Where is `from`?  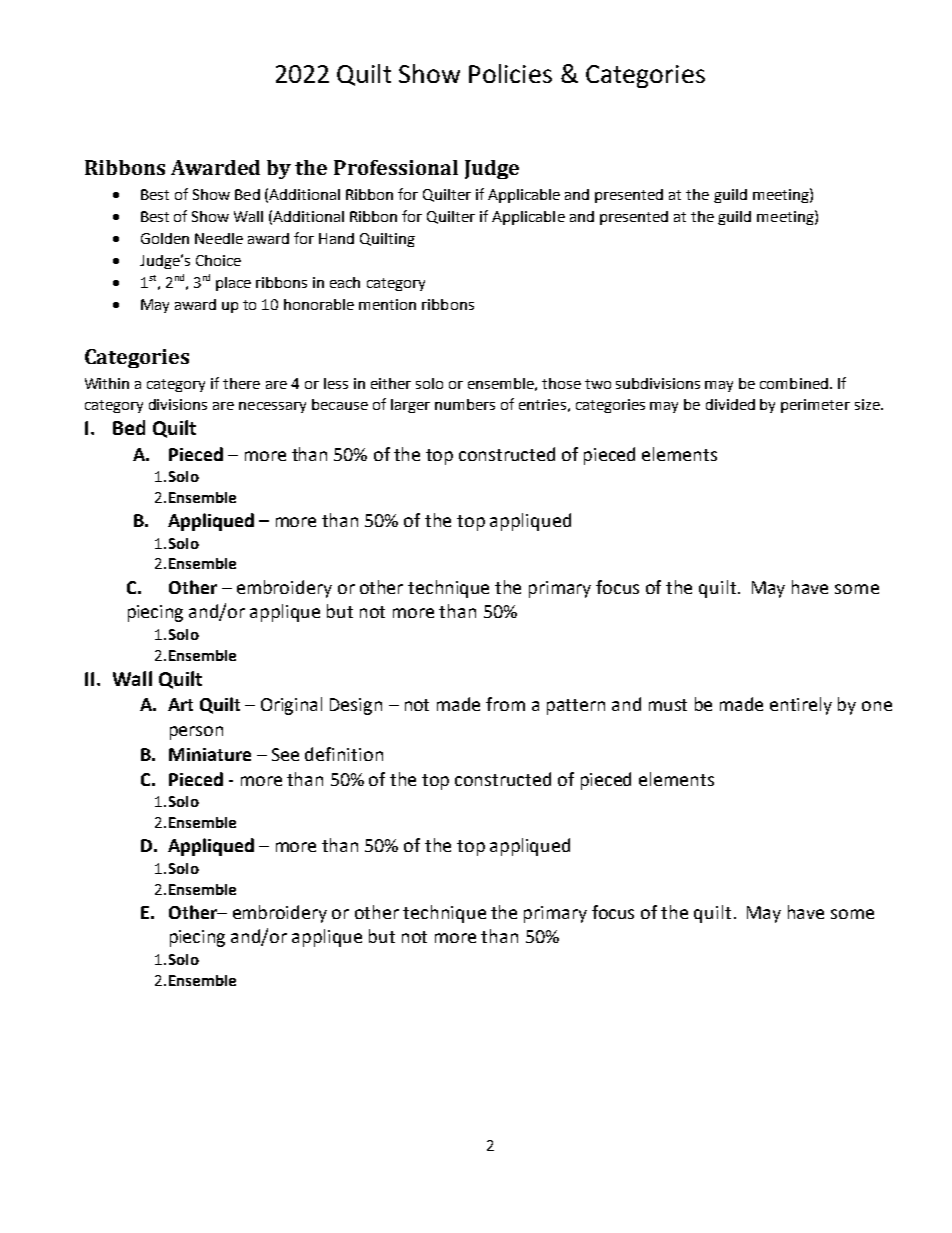
from is located at coordinates (505, 704).
